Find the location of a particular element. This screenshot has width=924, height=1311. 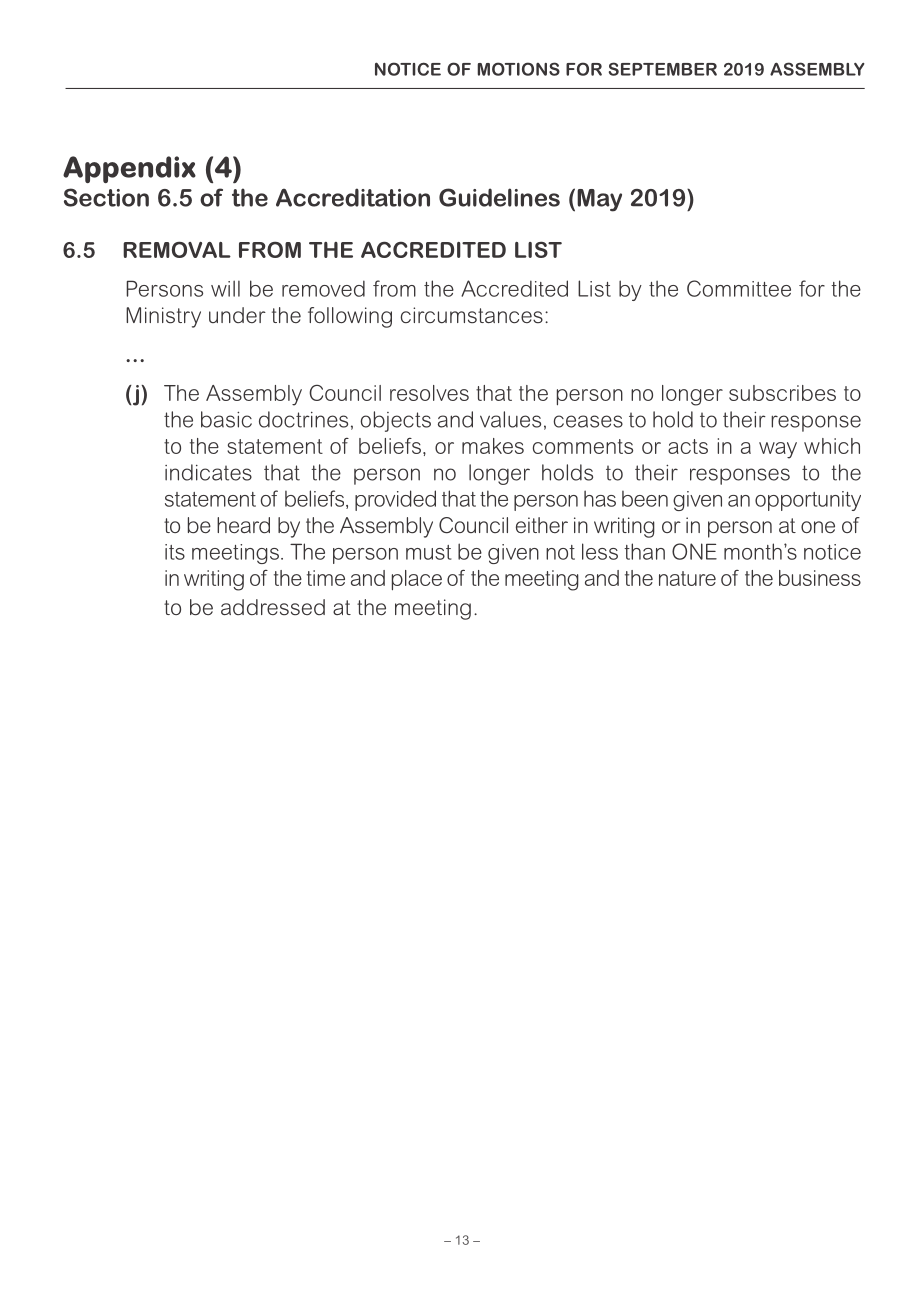

addressed is located at coordinates (273, 607).
